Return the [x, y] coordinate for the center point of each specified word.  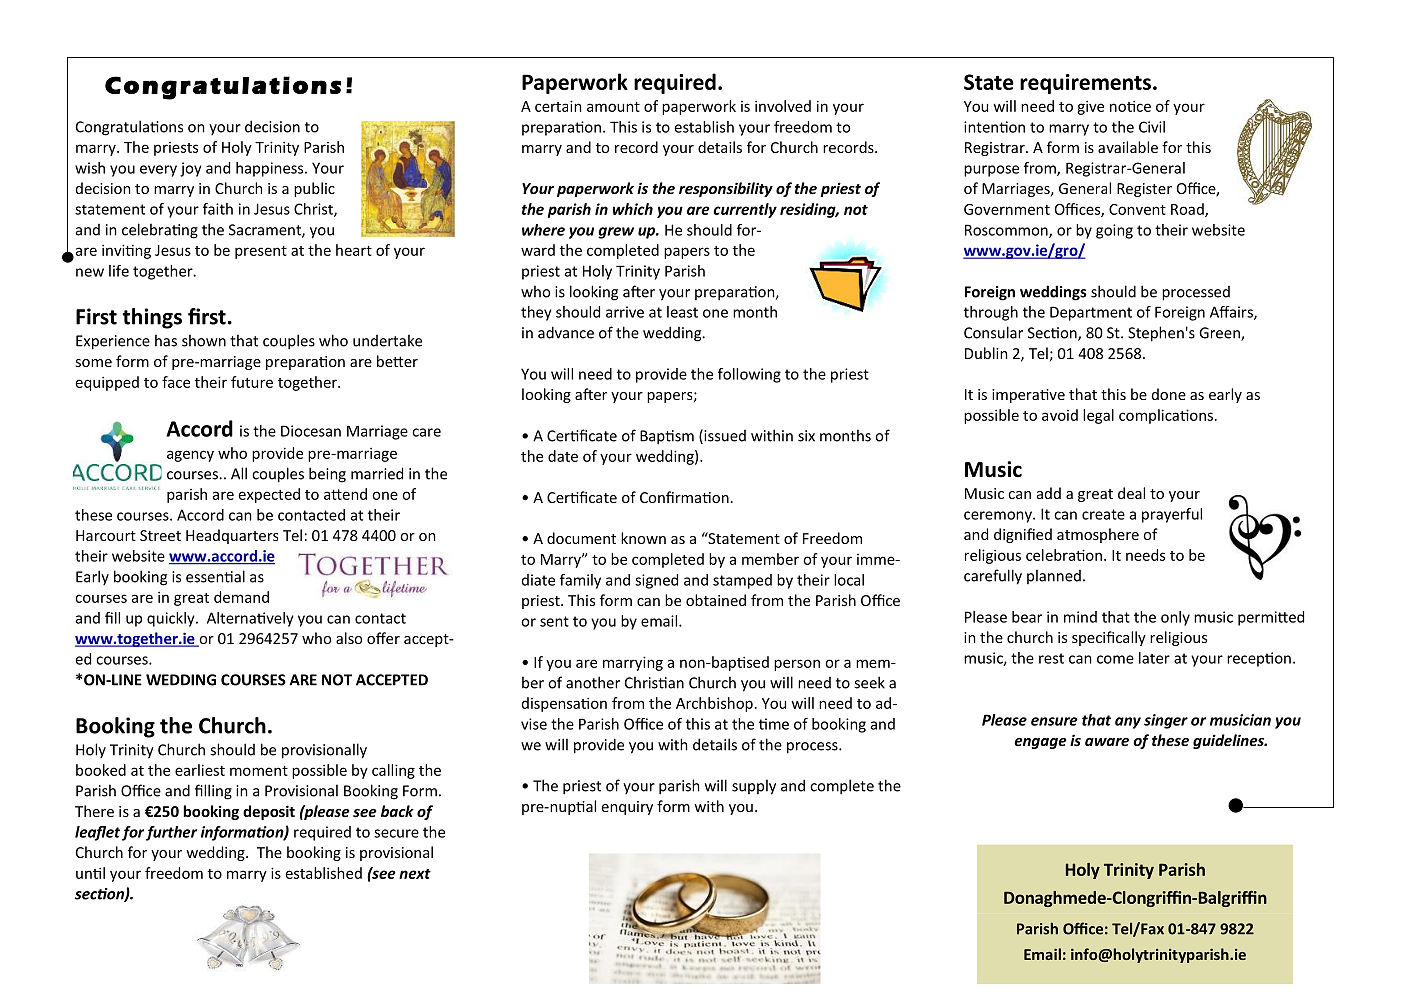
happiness [271, 169]
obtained [716, 600]
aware [1107, 742]
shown [204, 340]
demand [241, 597]
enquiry [627, 808]
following [749, 375]
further [171, 833]
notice [1130, 106]
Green [1220, 334]
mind [1080, 617]
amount [613, 107]
